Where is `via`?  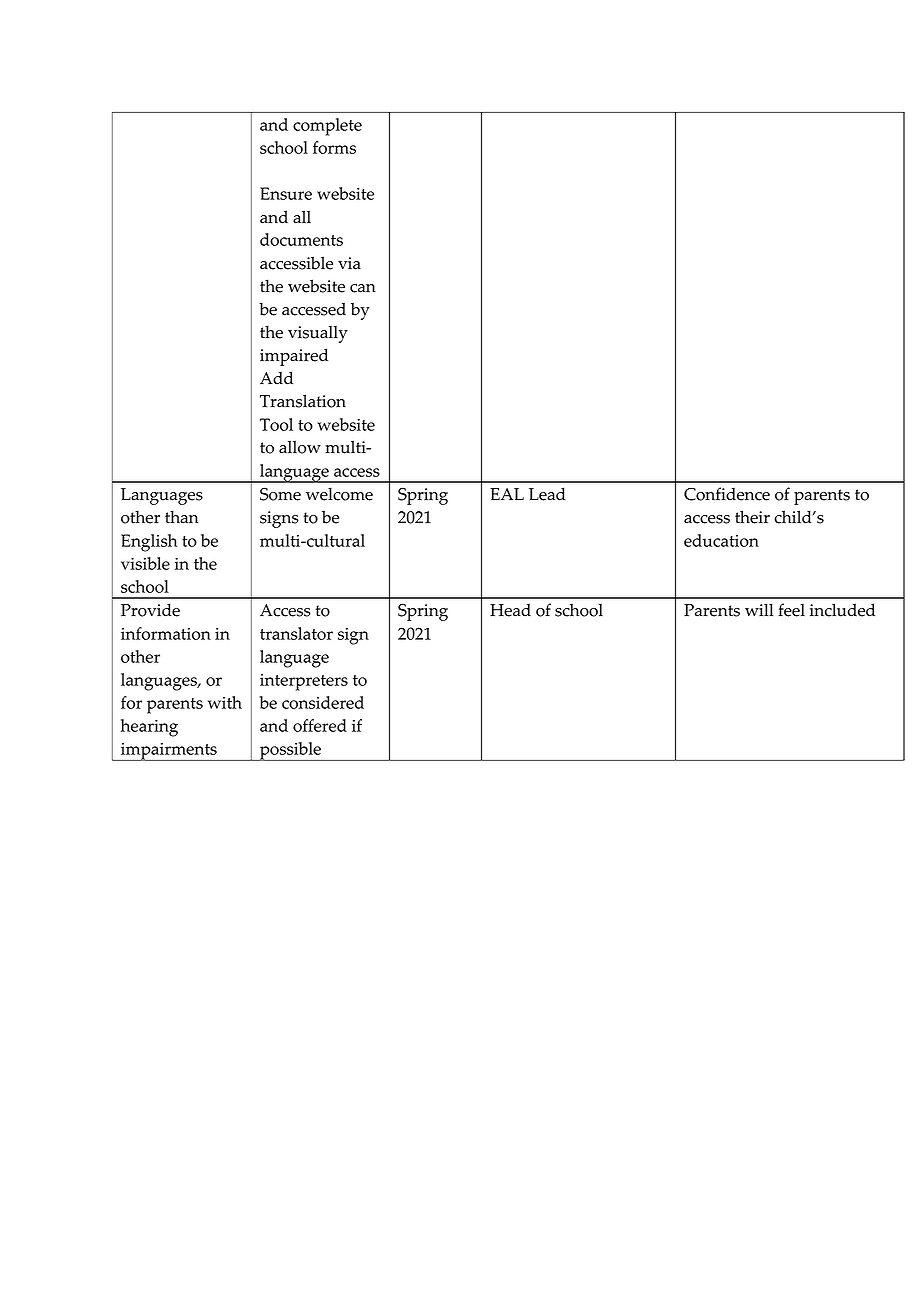 via is located at coordinates (349, 263).
